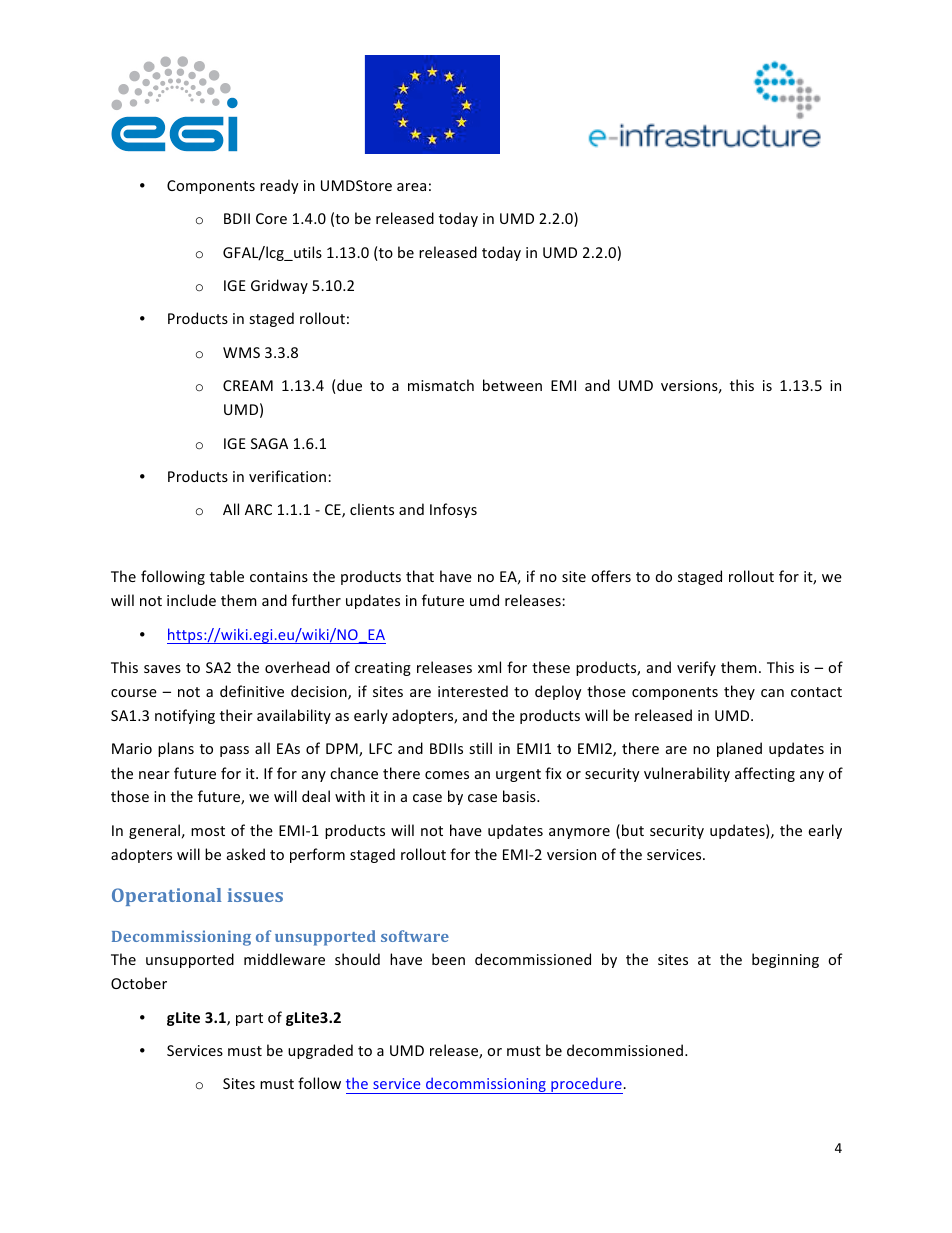 This screenshot has height=1233, width=952. What do you see at coordinates (441, 385) in the screenshot?
I see `mismatch` at bounding box center [441, 385].
